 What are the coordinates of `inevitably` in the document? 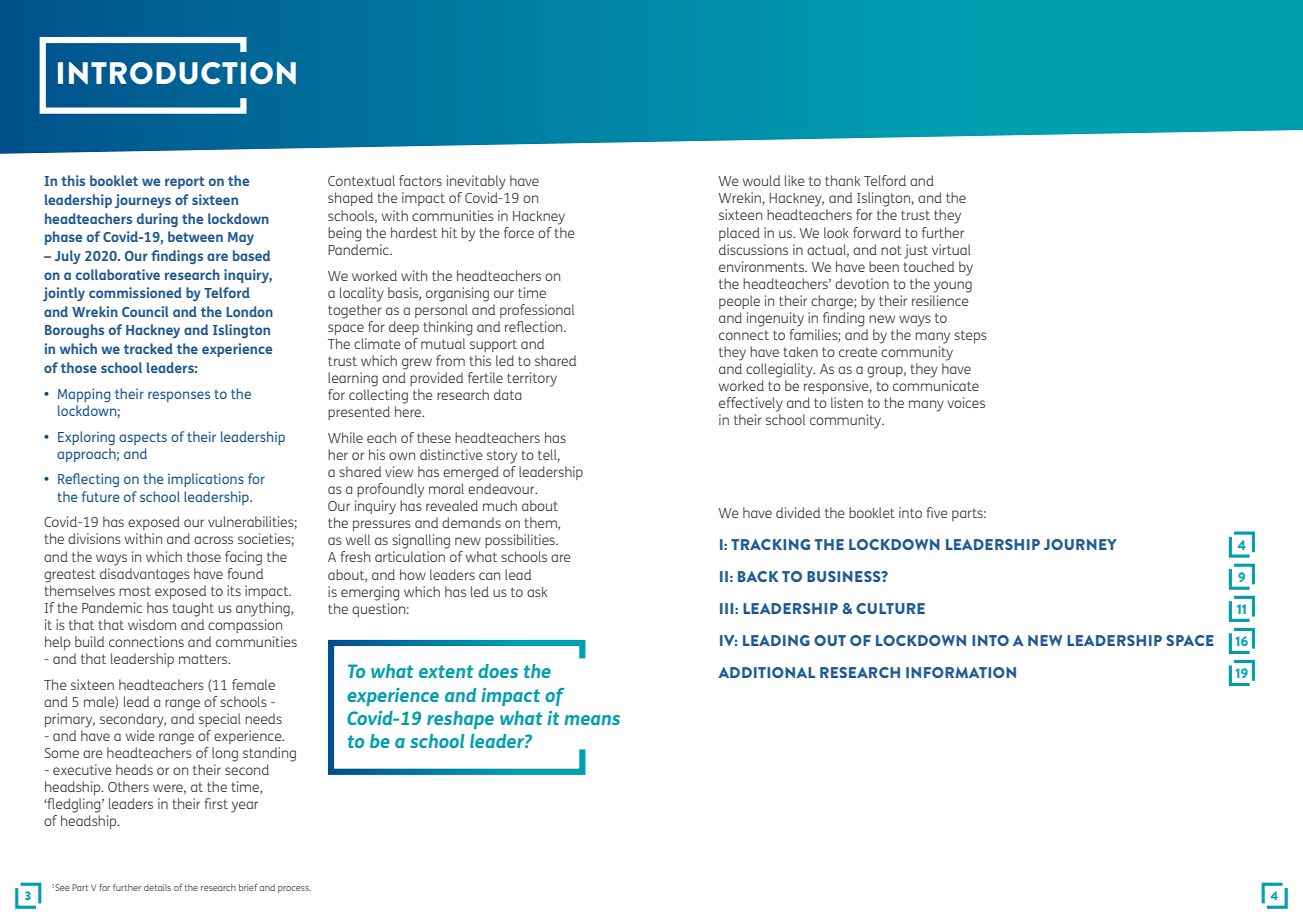 It's located at (476, 182).
